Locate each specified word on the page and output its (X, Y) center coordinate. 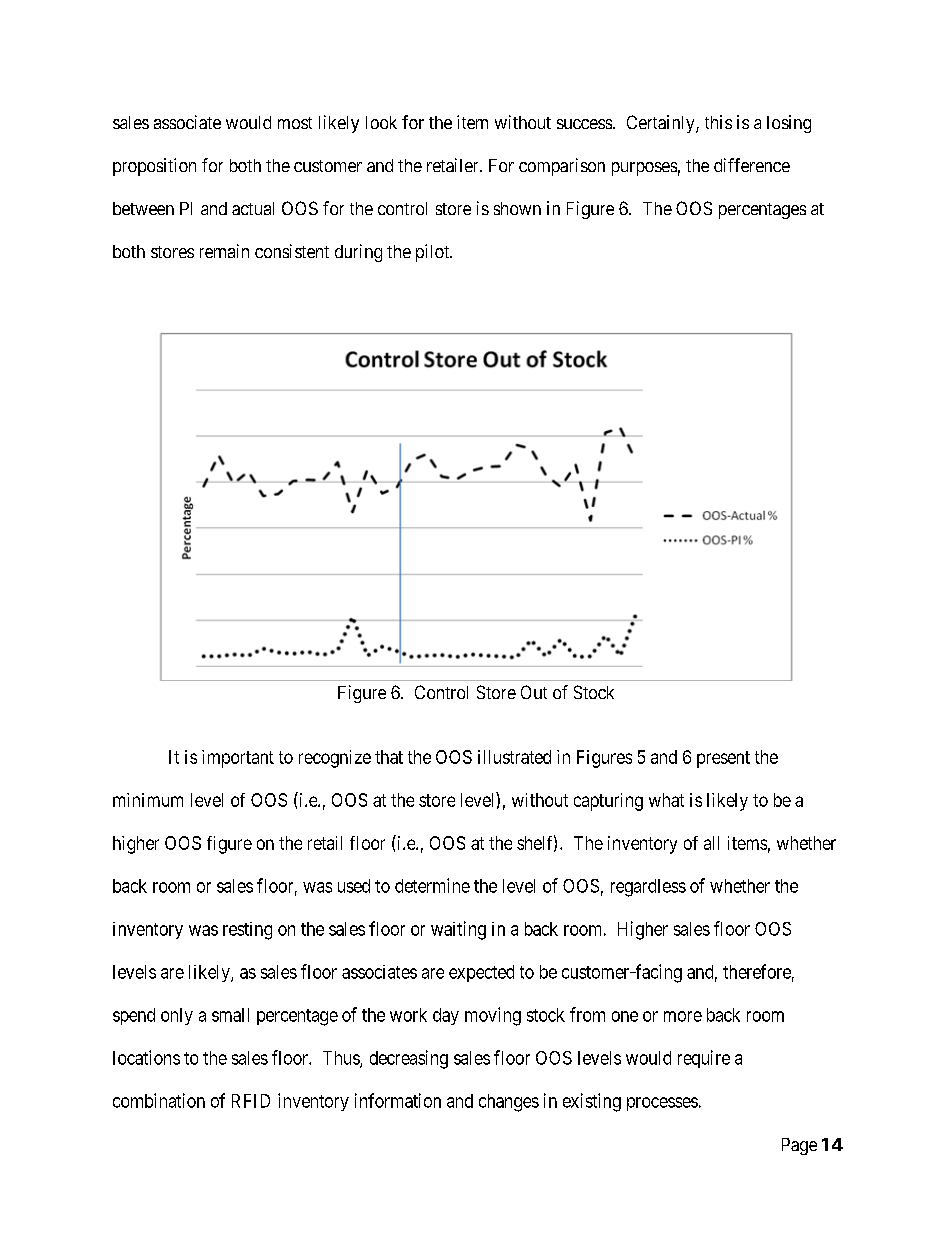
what (666, 800)
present (723, 759)
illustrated (514, 757)
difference (752, 165)
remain (224, 251)
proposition (154, 167)
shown (517, 208)
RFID (251, 1101)
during (358, 253)
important (238, 759)
